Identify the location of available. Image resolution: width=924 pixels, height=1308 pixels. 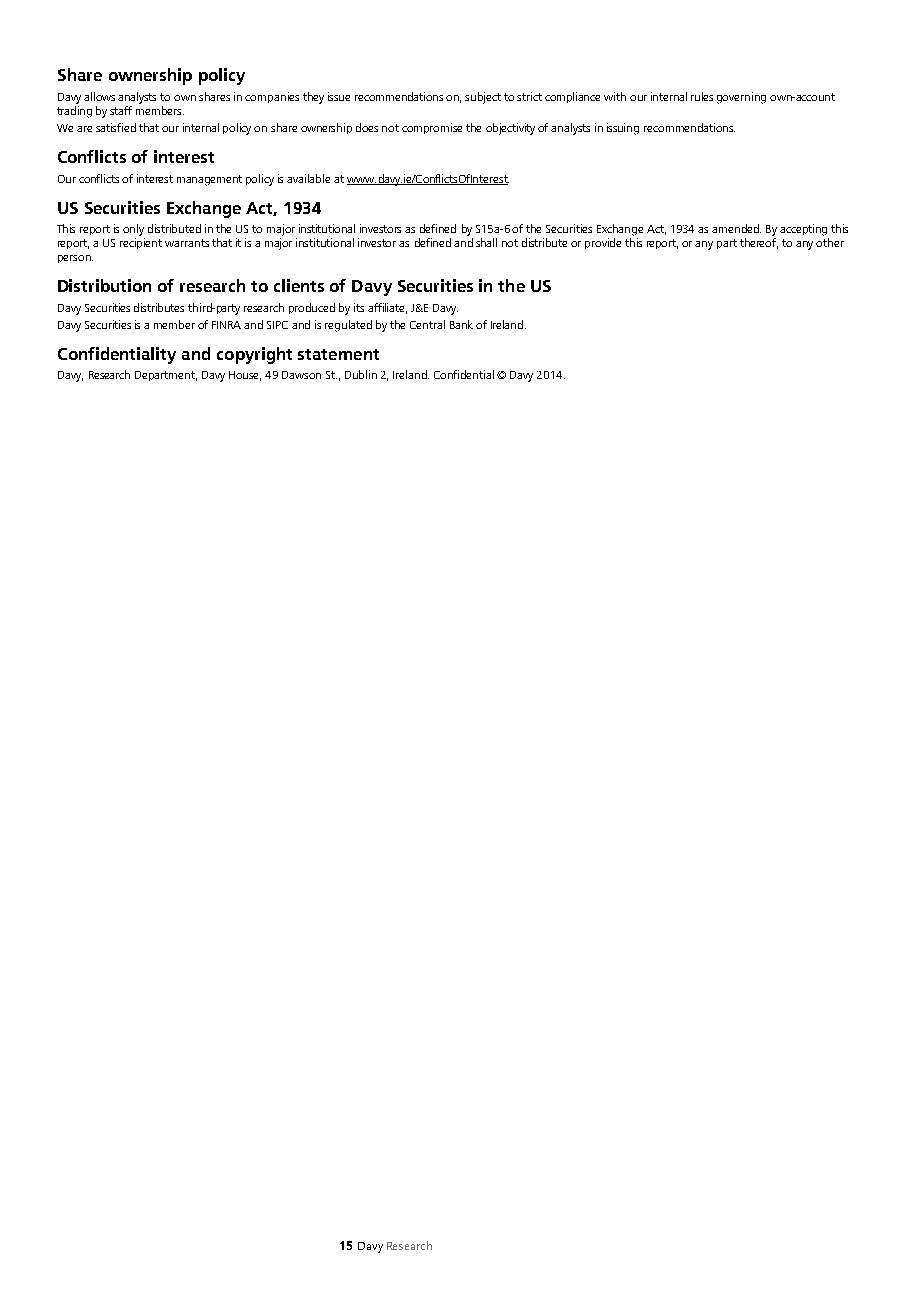
(308, 178).
